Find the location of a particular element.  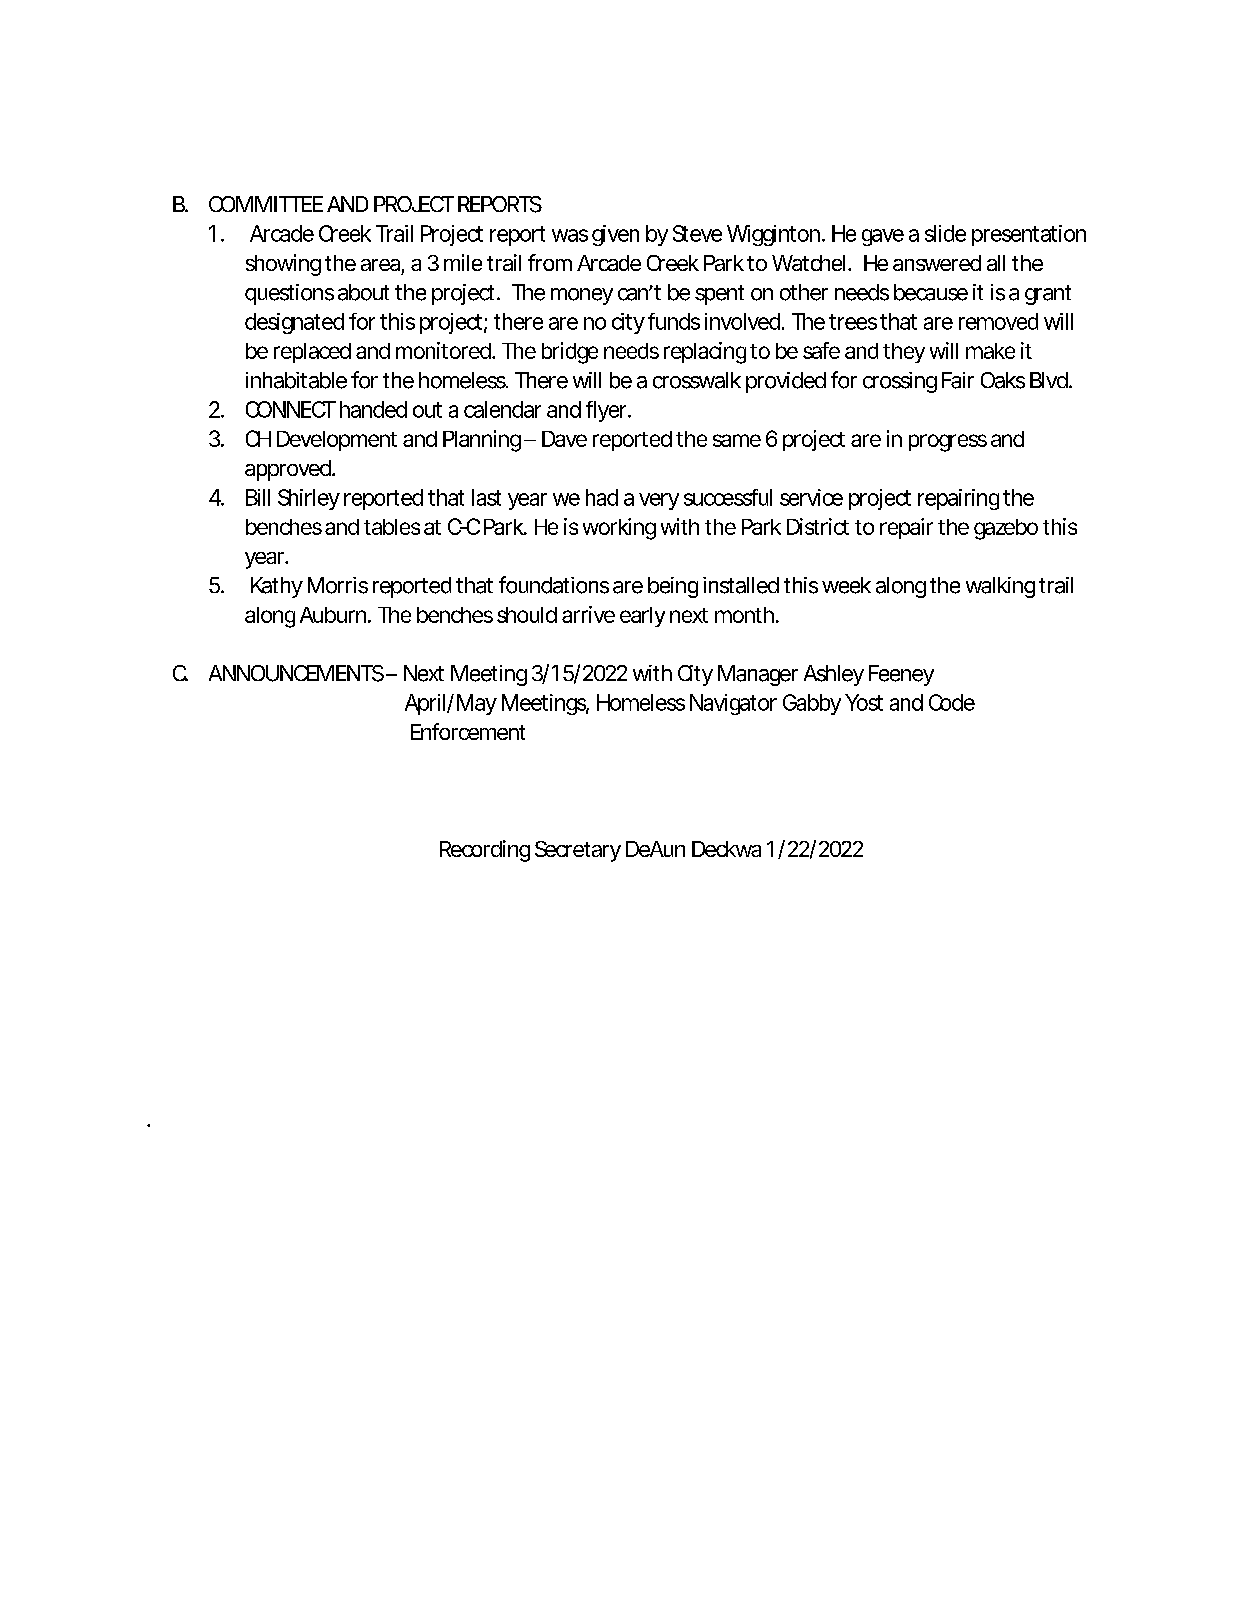

working is located at coordinates (619, 529).
